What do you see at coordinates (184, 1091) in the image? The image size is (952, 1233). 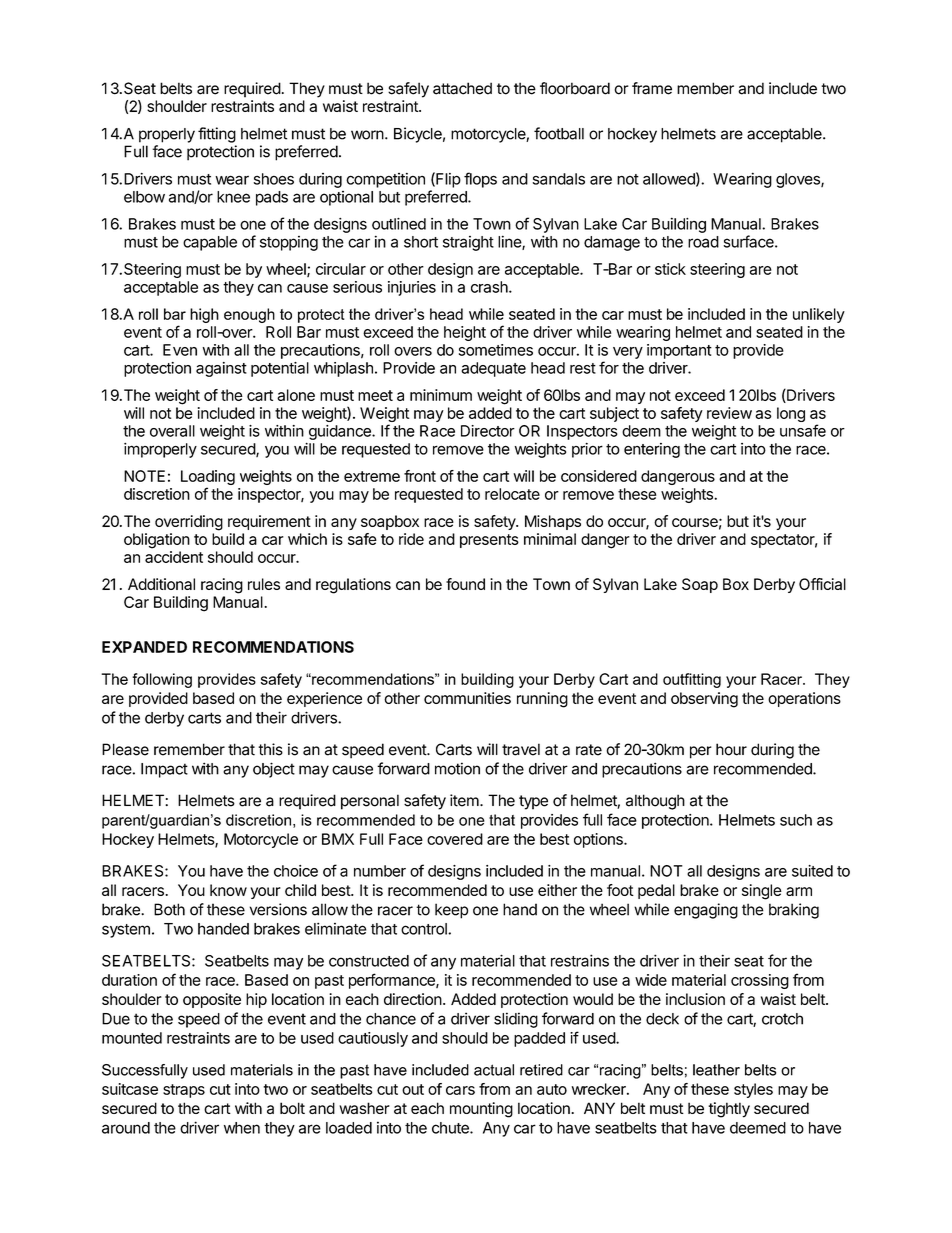 I see `straps` at bounding box center [184, 1091].
